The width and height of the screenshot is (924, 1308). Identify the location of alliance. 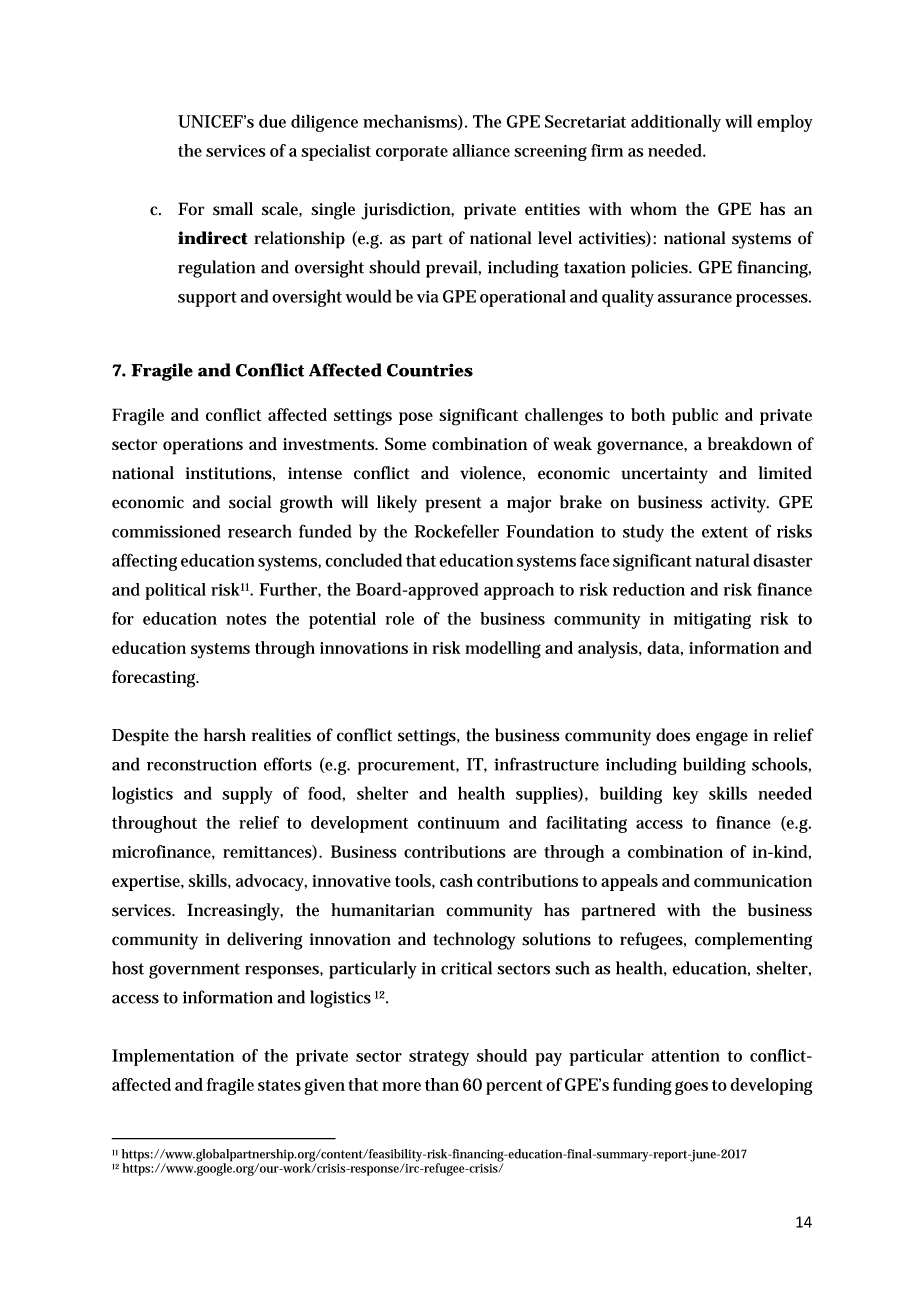
(481, 150).
